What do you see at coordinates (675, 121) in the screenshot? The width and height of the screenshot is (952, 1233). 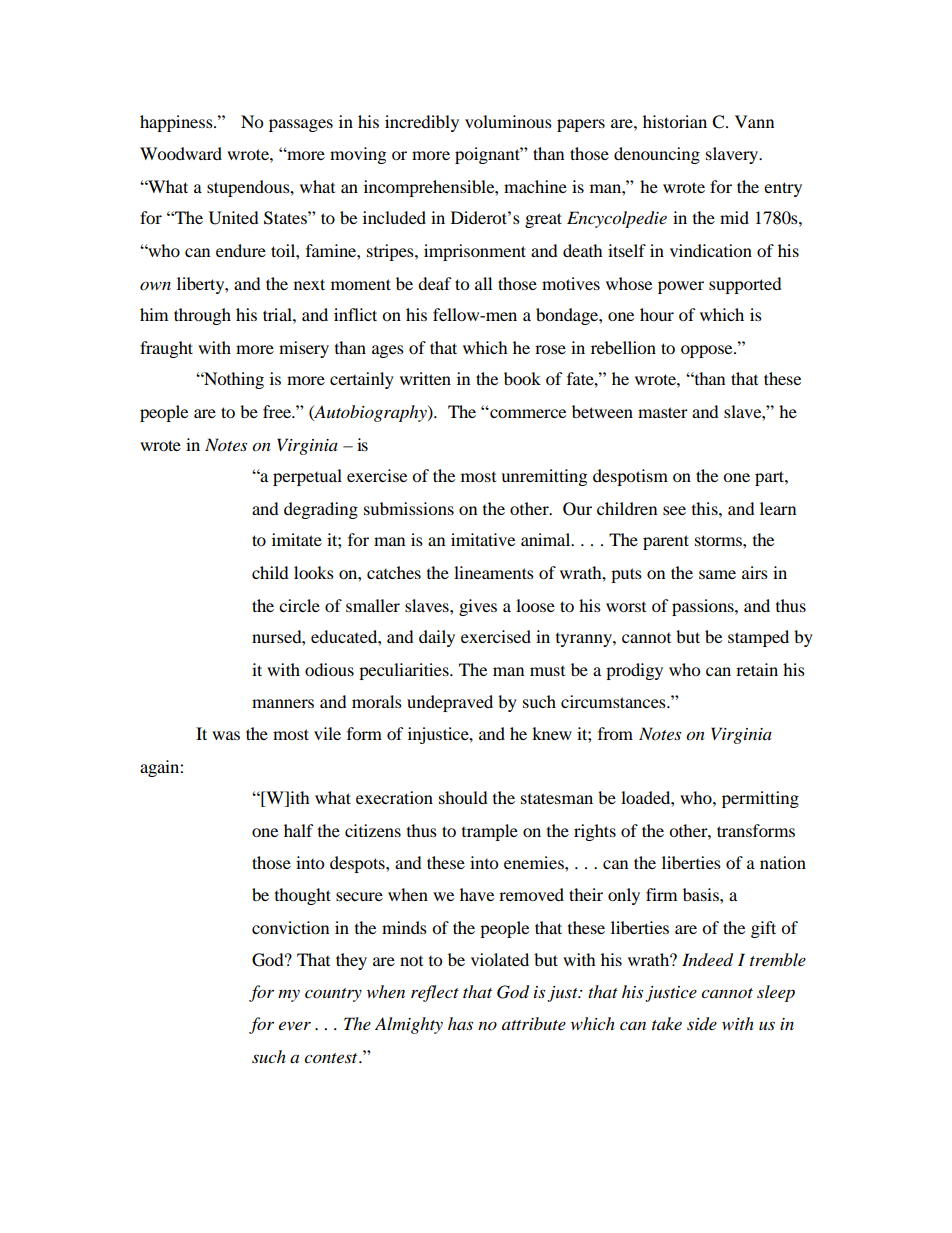 I see `historian` at bounding box center [675, 121].
